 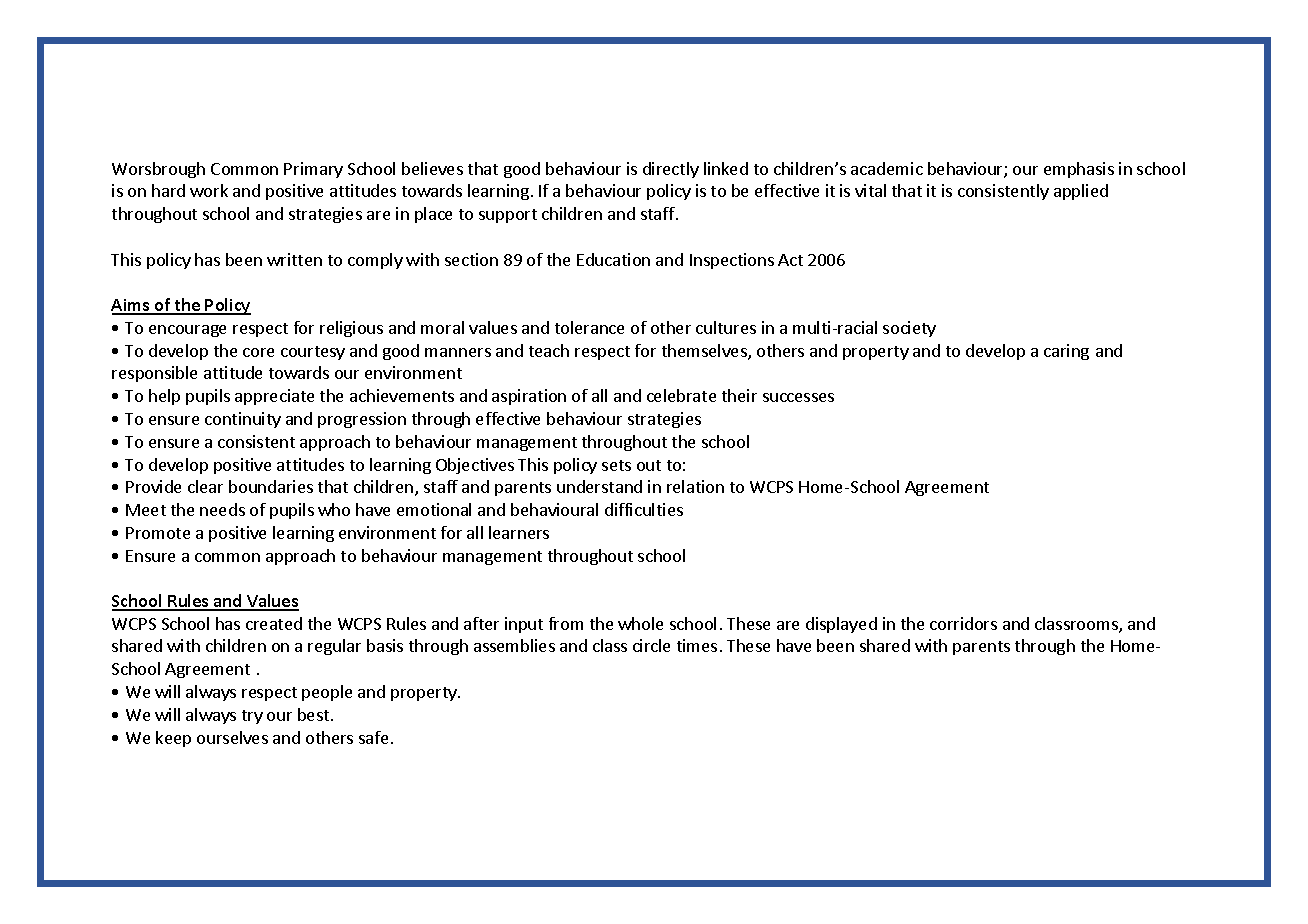 I want to click on encourage, so click(x=187, y=331).
